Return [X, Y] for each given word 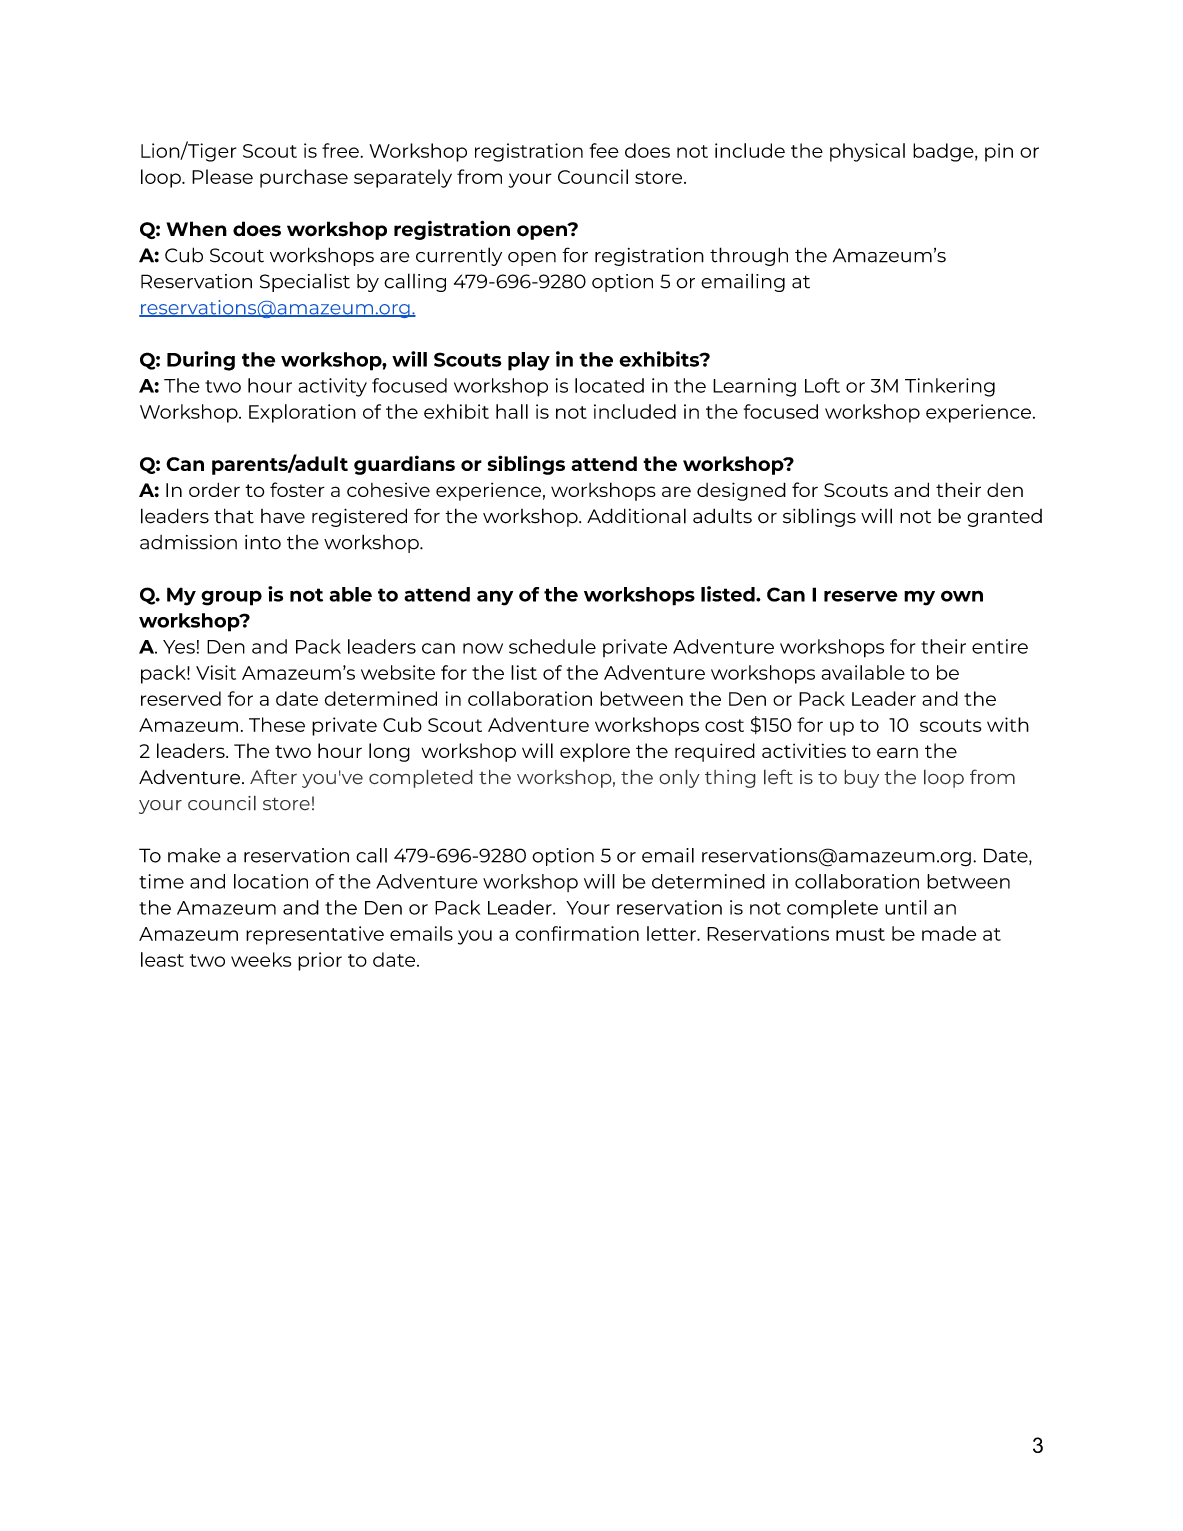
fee [604, 150]
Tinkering [950, 387]
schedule [552, 646]
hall [512, 411]
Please [222, 176]
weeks [261, 959]
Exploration [302, 413]
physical [867, 152]
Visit [216, 672]
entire [1000, 646]
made [949, 933]
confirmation [577, 933]
